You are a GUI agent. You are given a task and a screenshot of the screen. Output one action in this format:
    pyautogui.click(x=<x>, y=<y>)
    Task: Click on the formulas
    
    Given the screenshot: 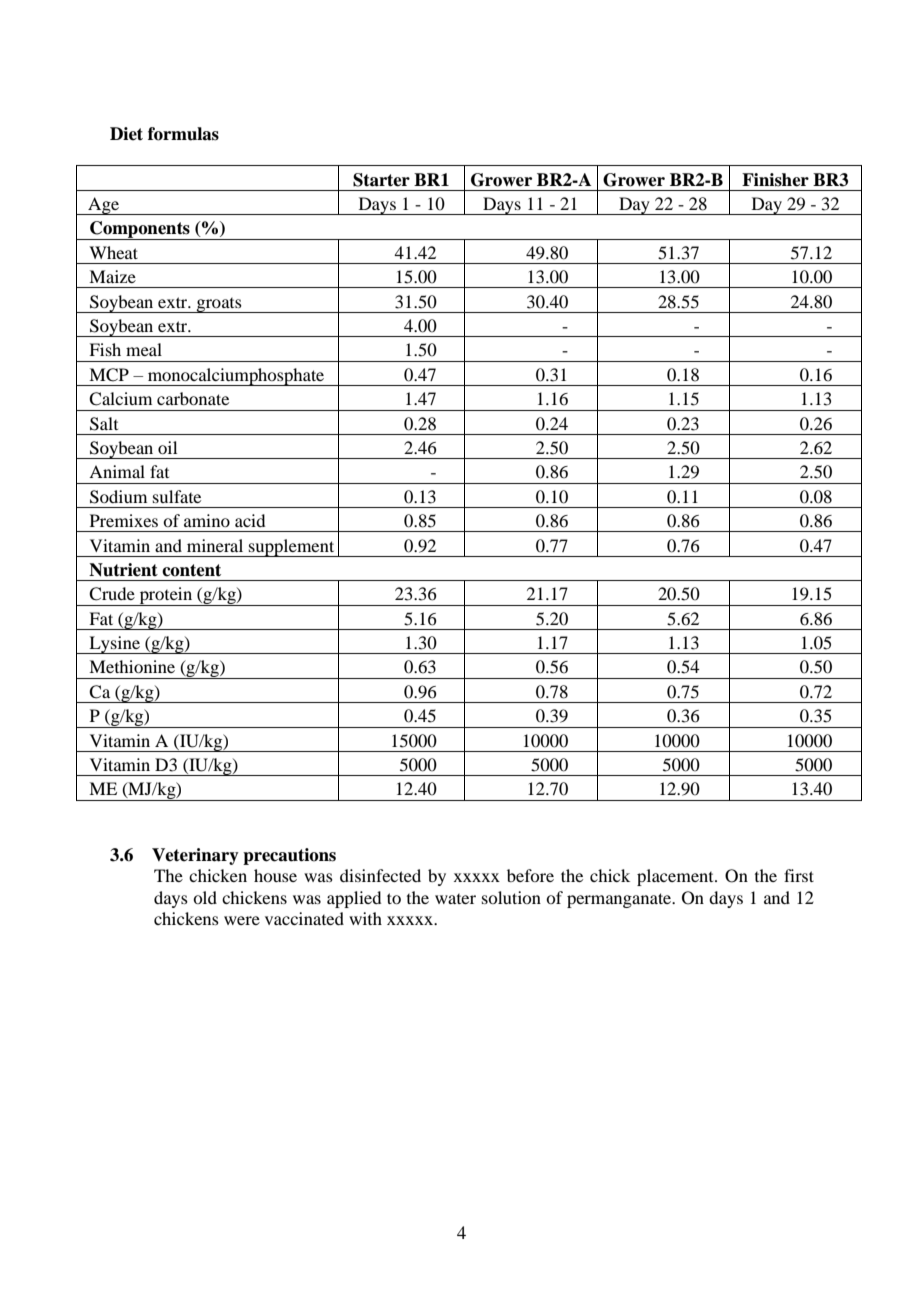 What is the action you would take?
    pyautogui.click(x=183, y=134)
